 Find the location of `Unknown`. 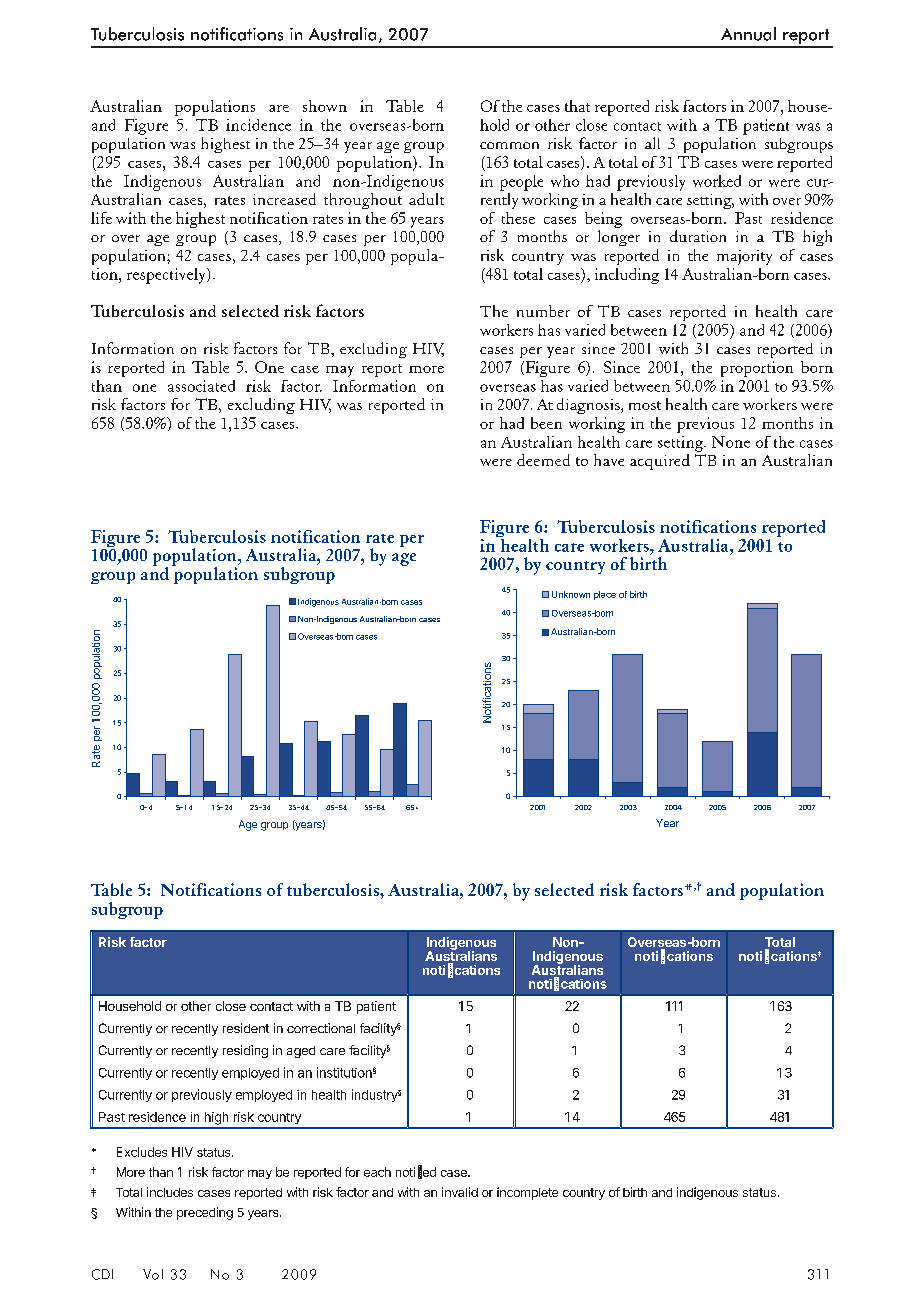

Unknown is located at coordinates (571, 594).
